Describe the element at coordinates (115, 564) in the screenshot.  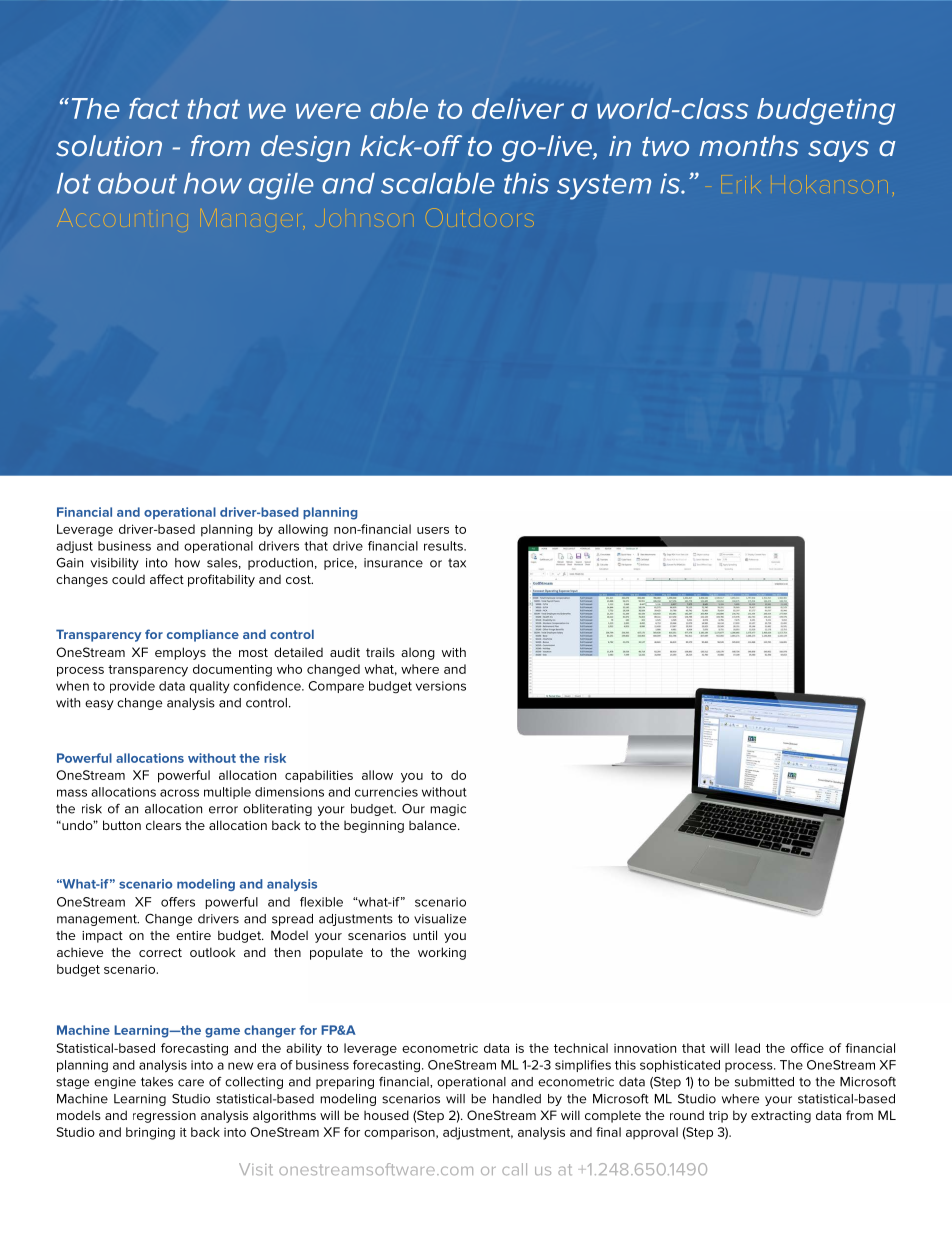
I see `visibility` at that location.
